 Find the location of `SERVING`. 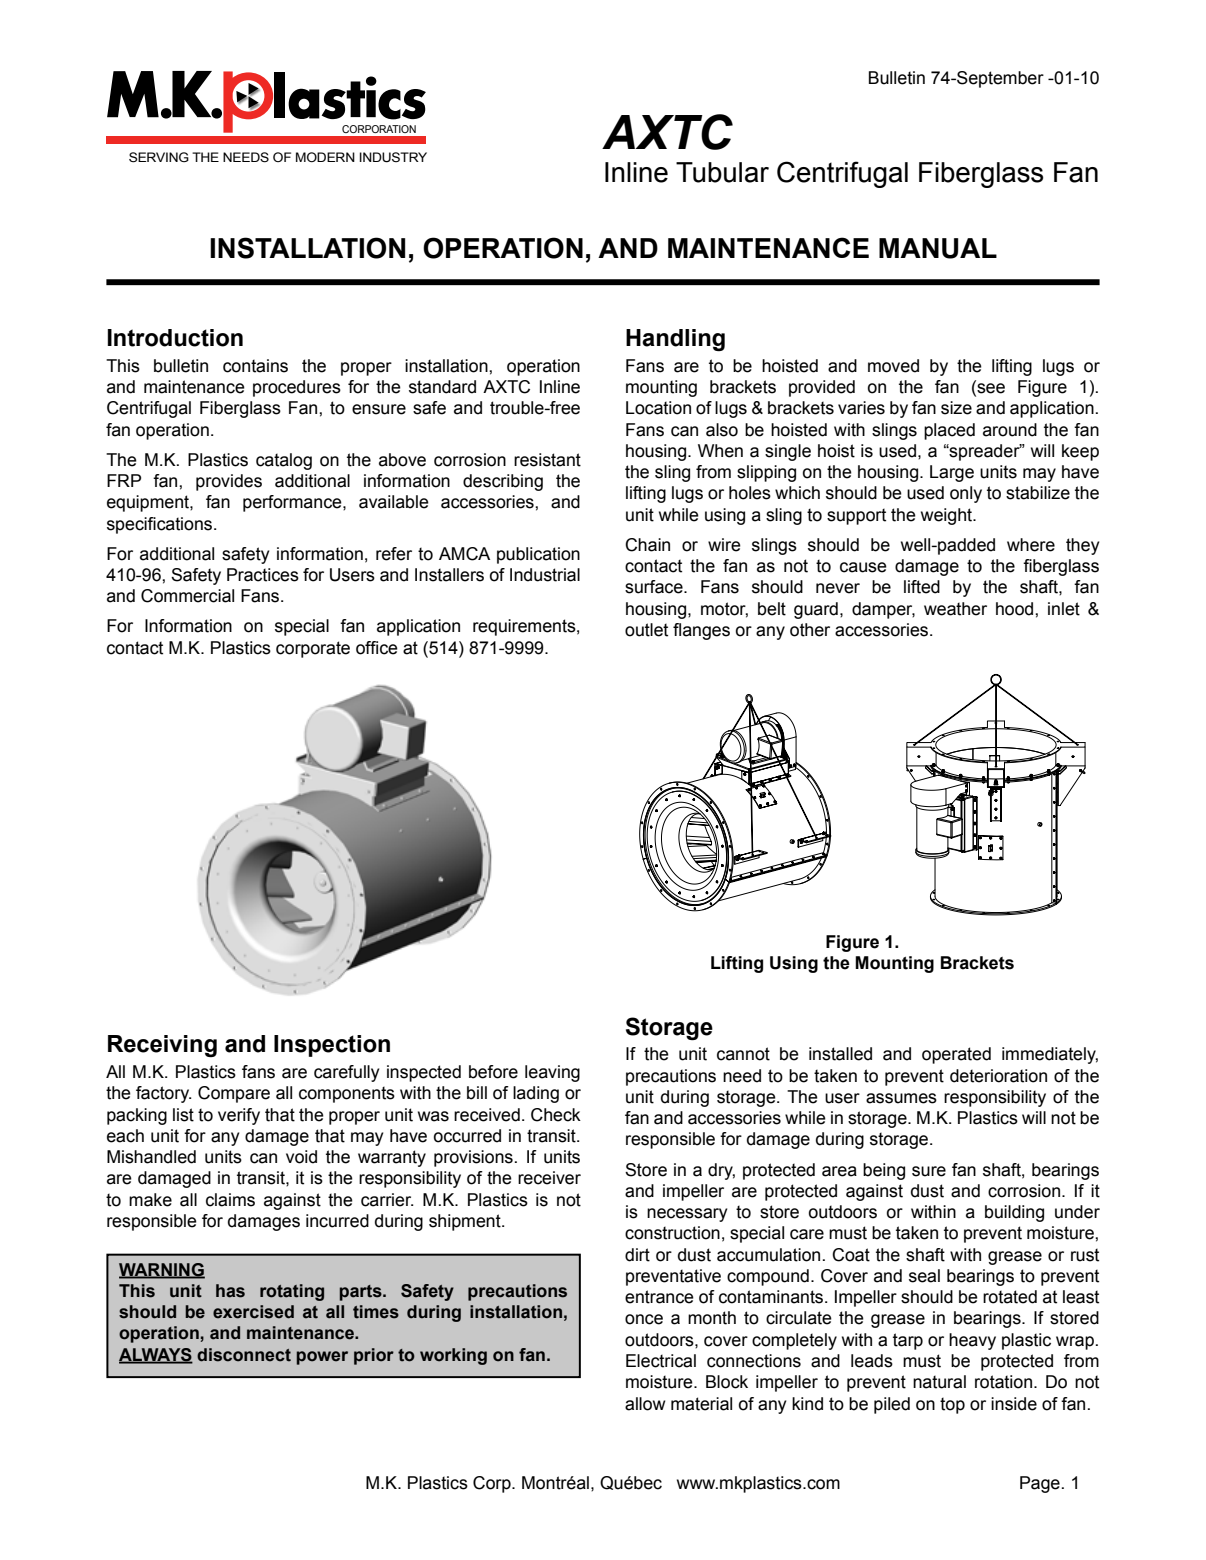

SERVING is located at coordinates (159, 157).
